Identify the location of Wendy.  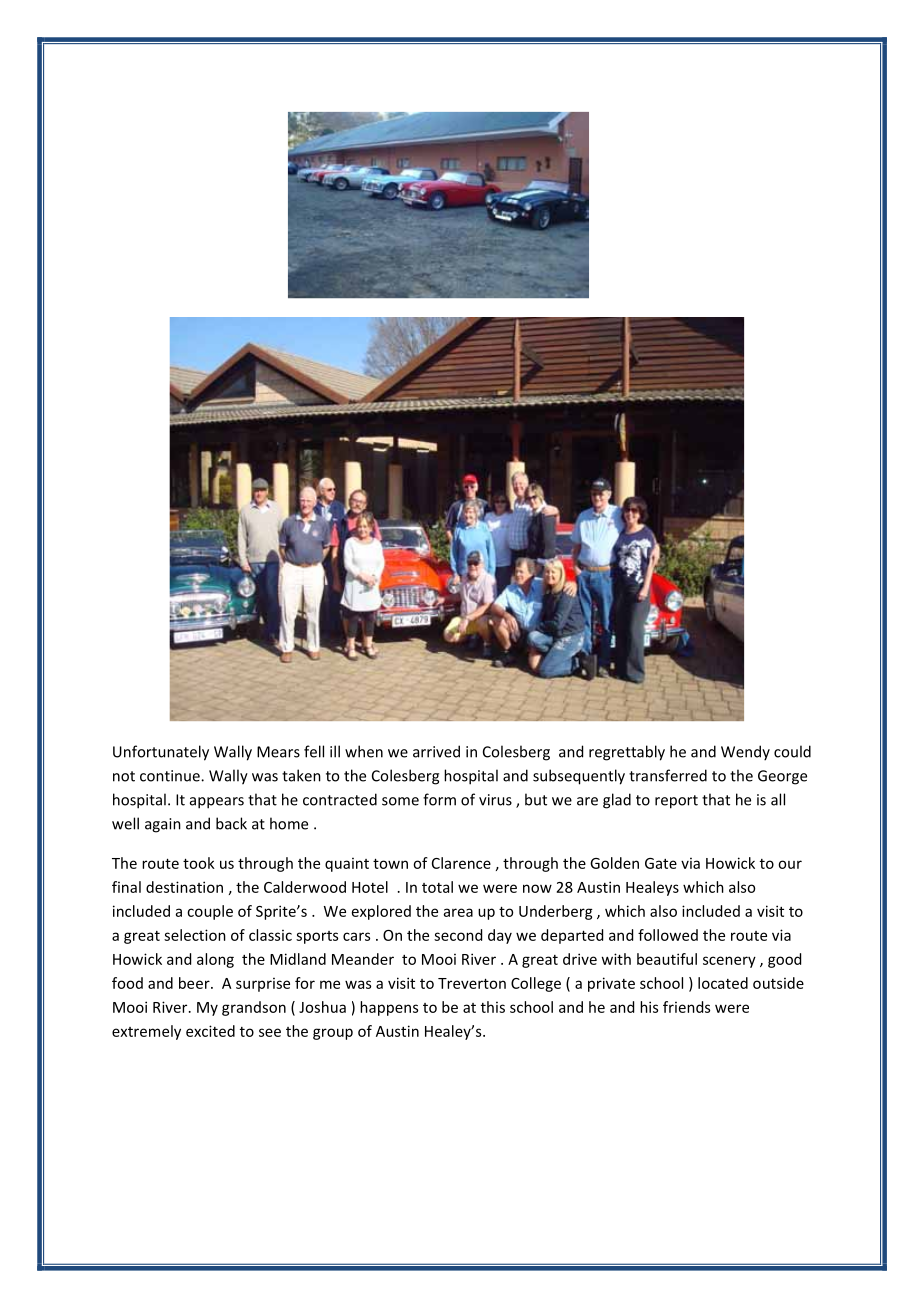
(745, 753).
